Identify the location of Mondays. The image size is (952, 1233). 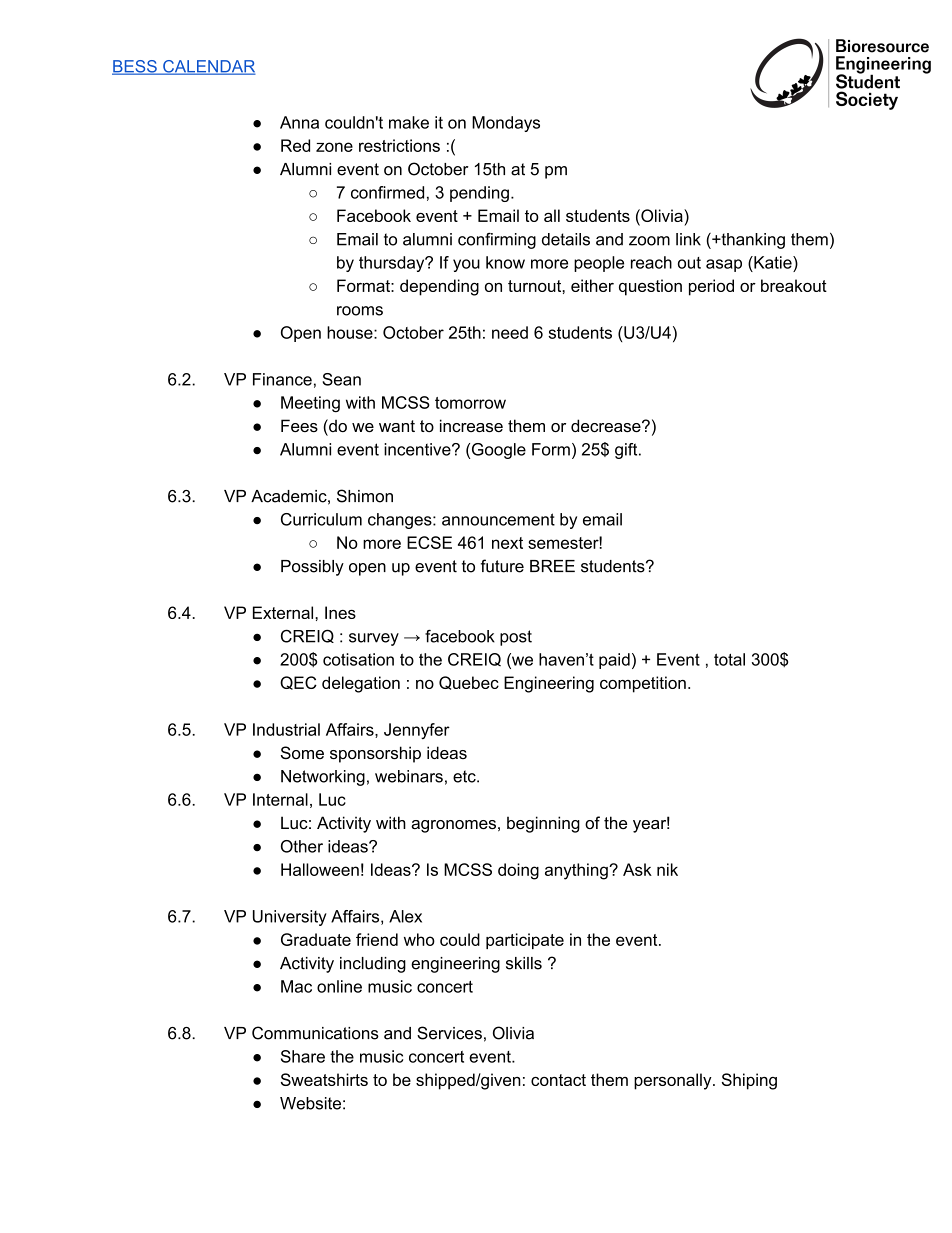
(506, 124).
